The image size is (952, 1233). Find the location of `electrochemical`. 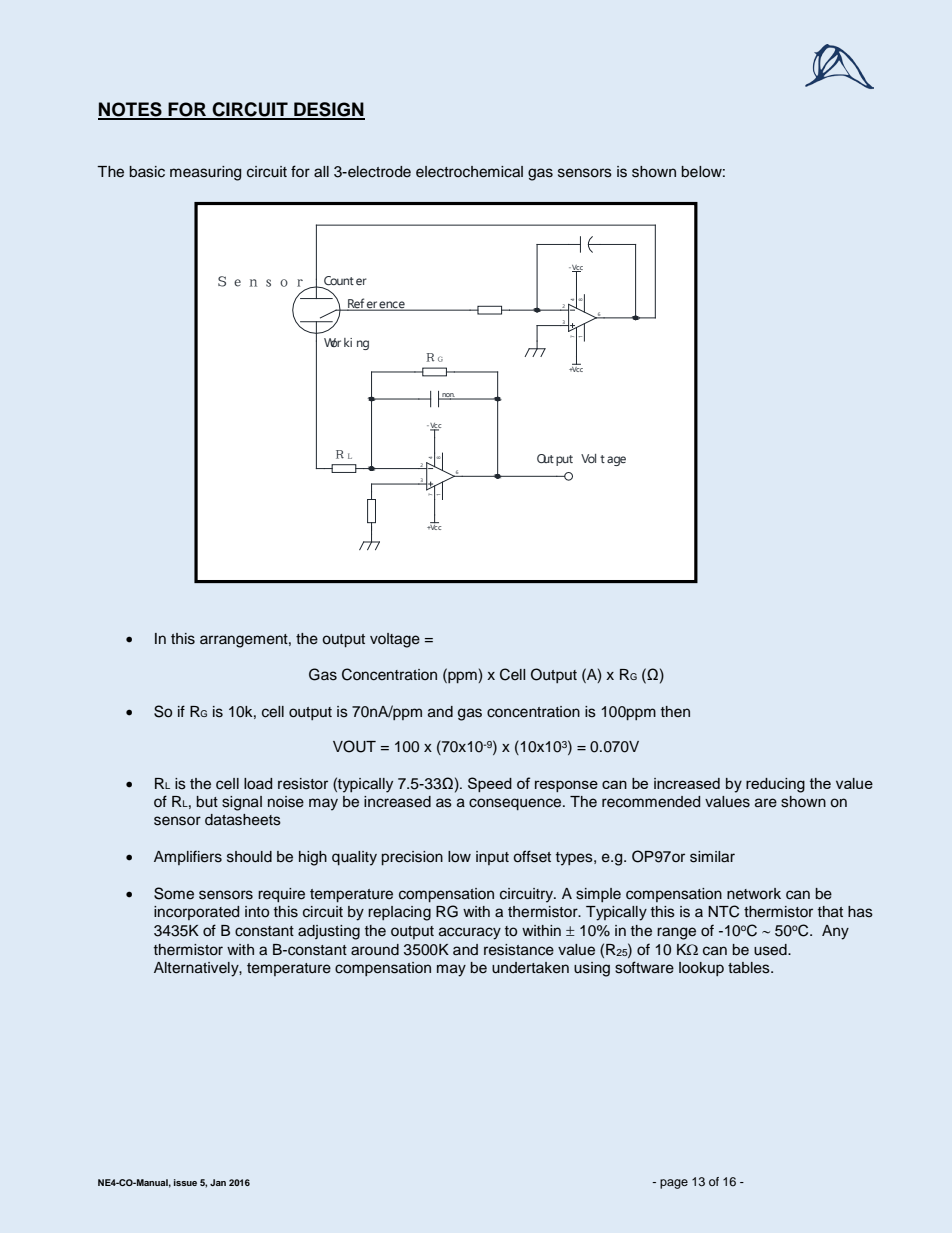

electrochemical is located at coordinates (469, 172).
